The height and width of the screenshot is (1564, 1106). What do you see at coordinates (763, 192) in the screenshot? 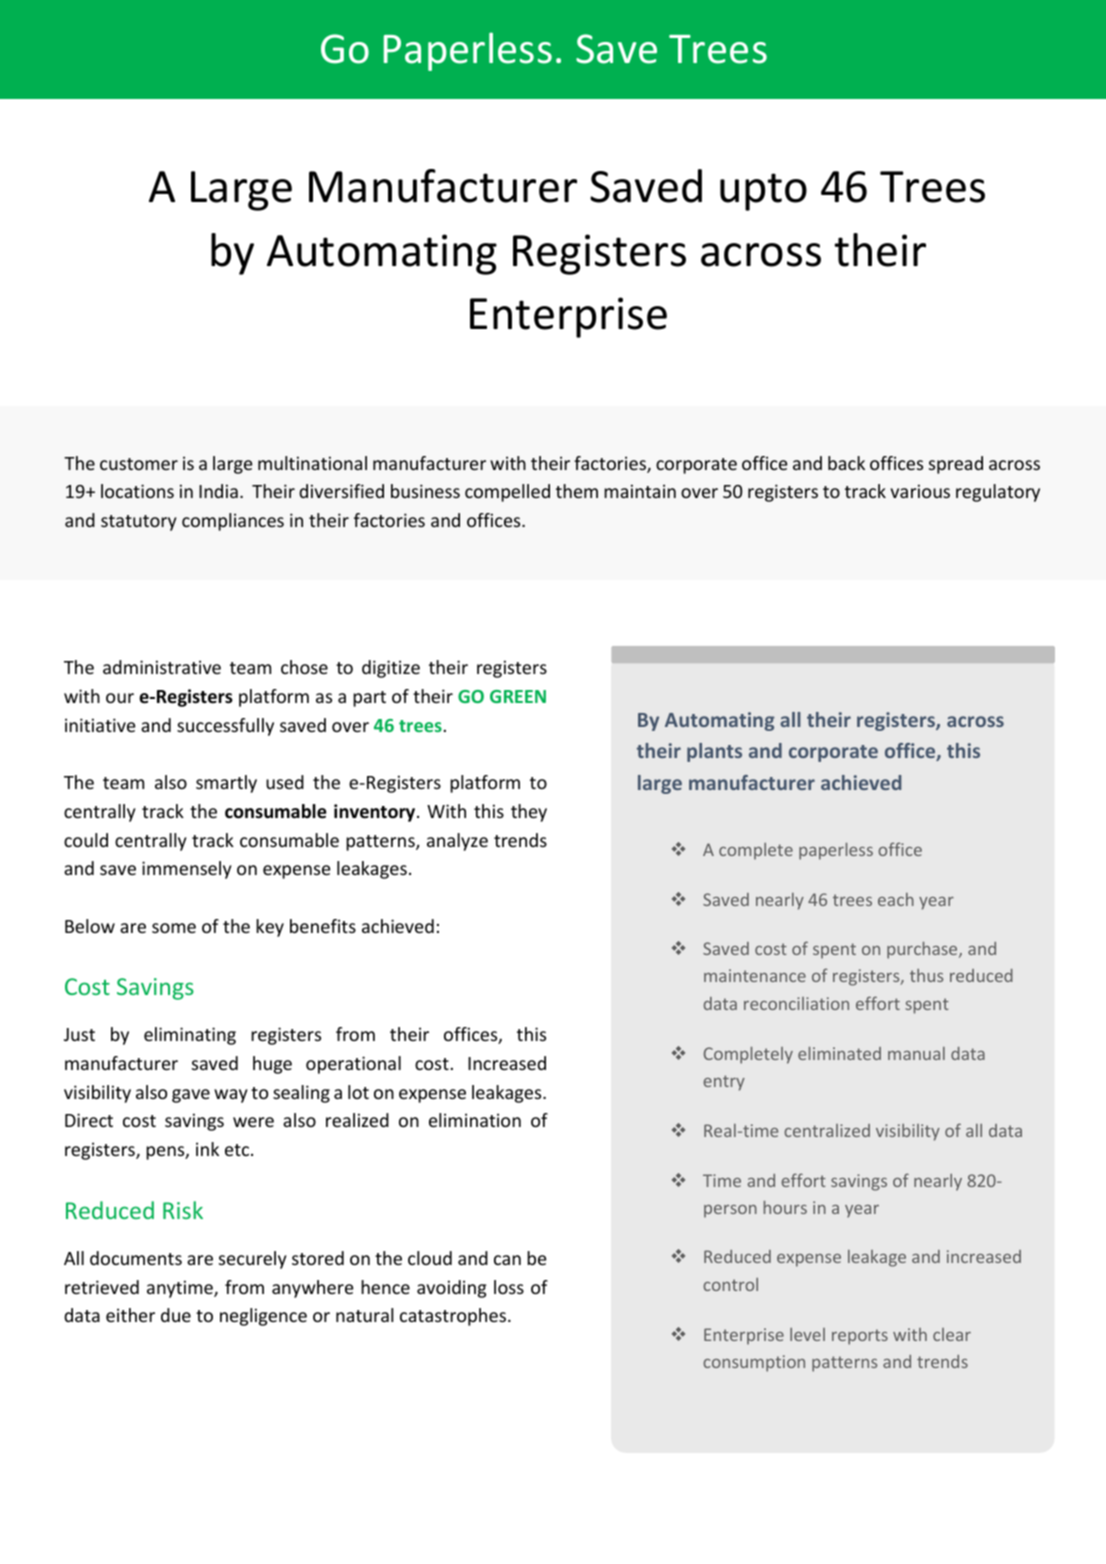
I see `upto` at bounding box center [763, 192].
